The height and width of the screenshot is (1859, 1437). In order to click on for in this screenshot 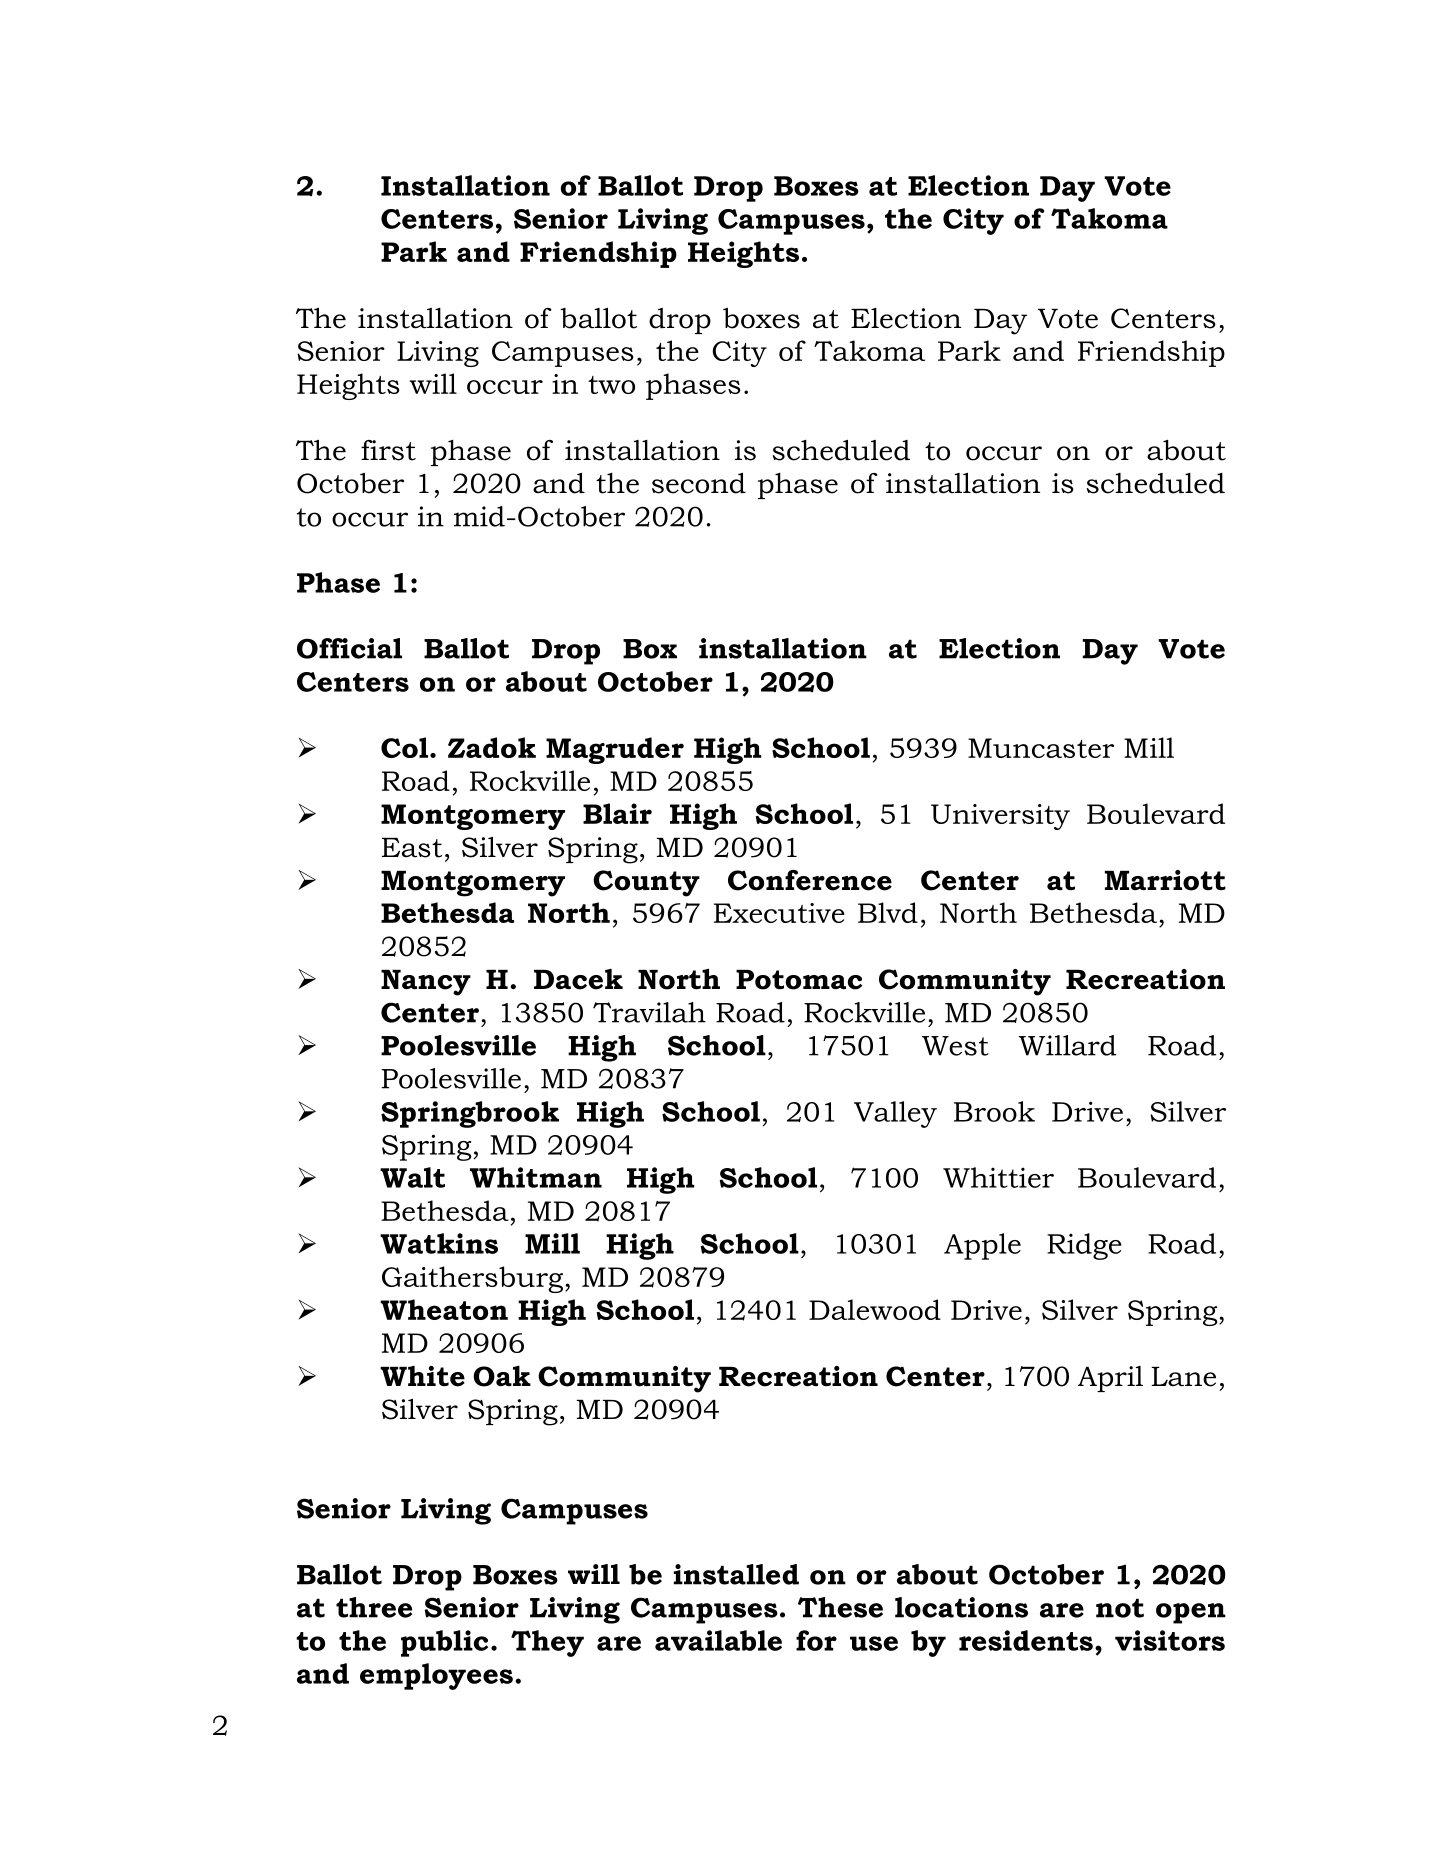, I will do `click(816, 1640)`.
